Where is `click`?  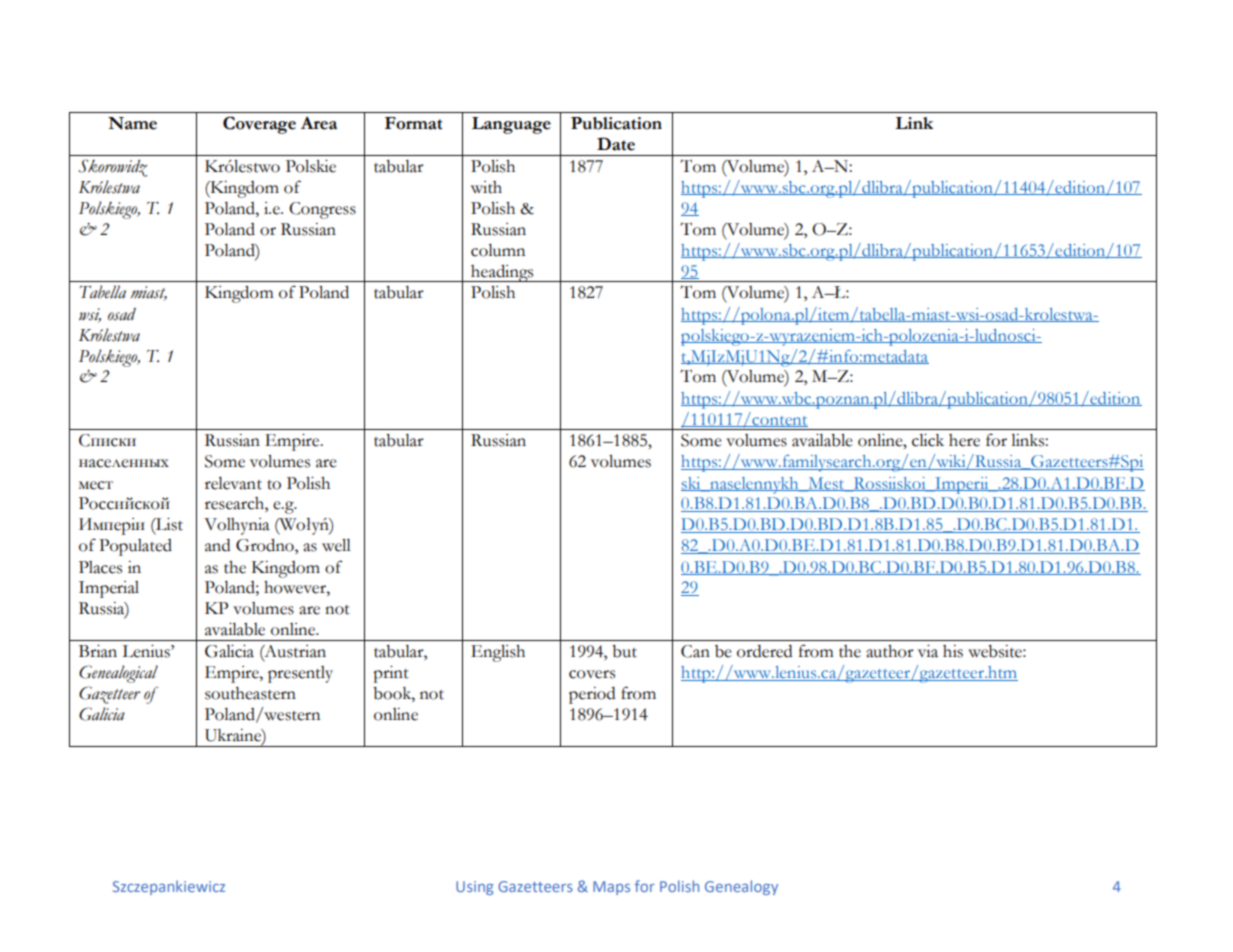
click is located at coordinates (928, 440).
